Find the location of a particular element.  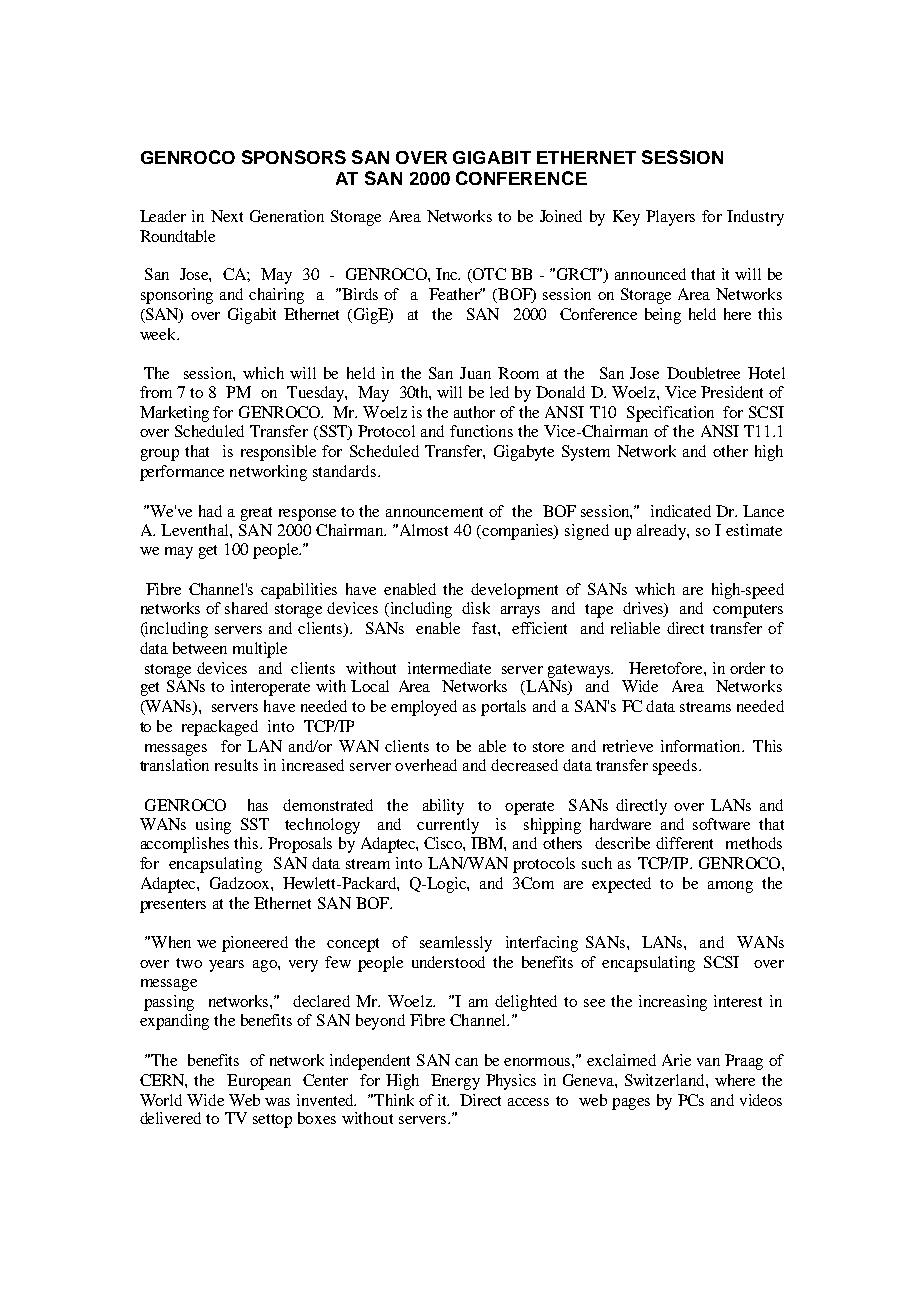

Marketing is located at coordinates (174, 414).
